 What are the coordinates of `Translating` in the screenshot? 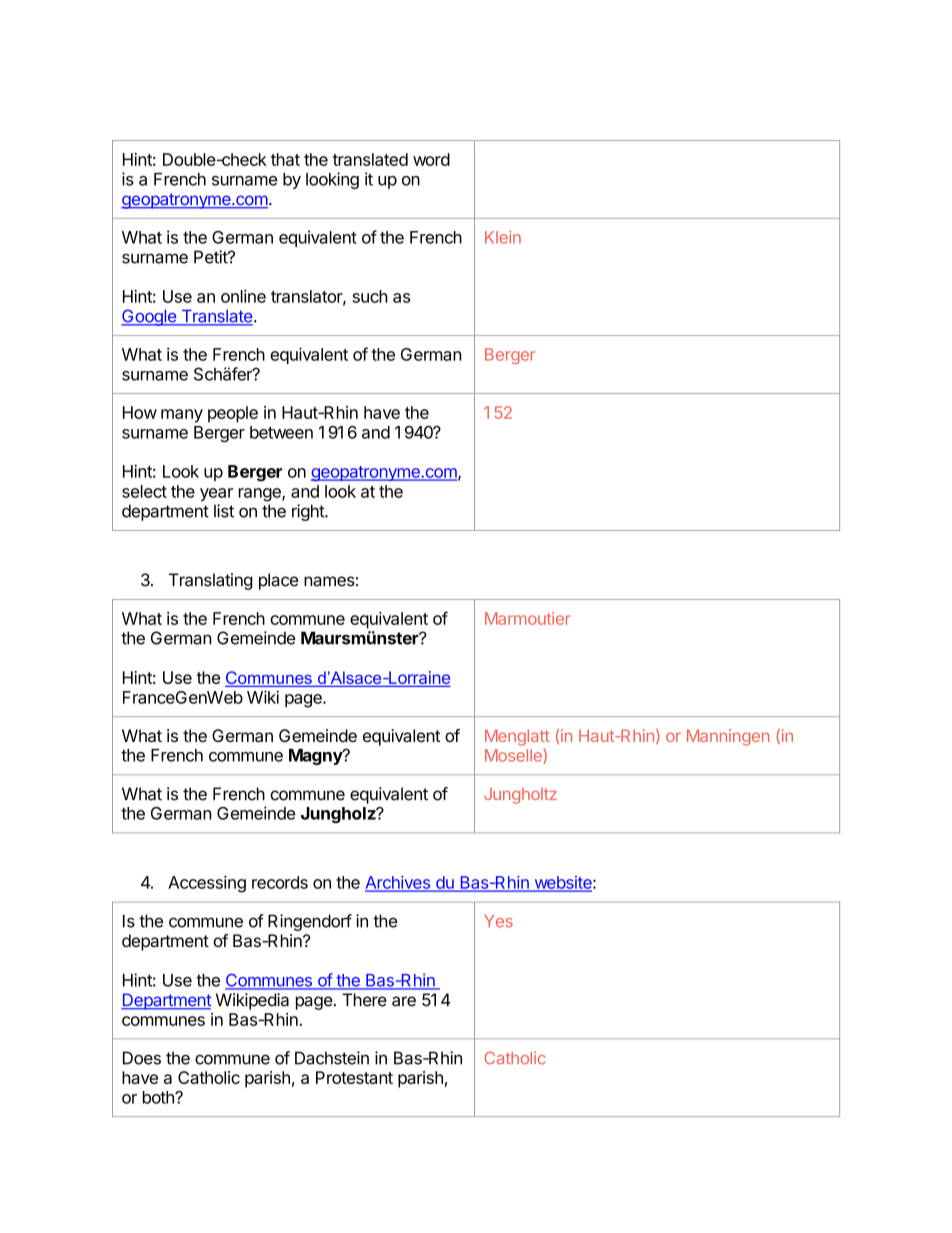 It's located at (211, 581).
